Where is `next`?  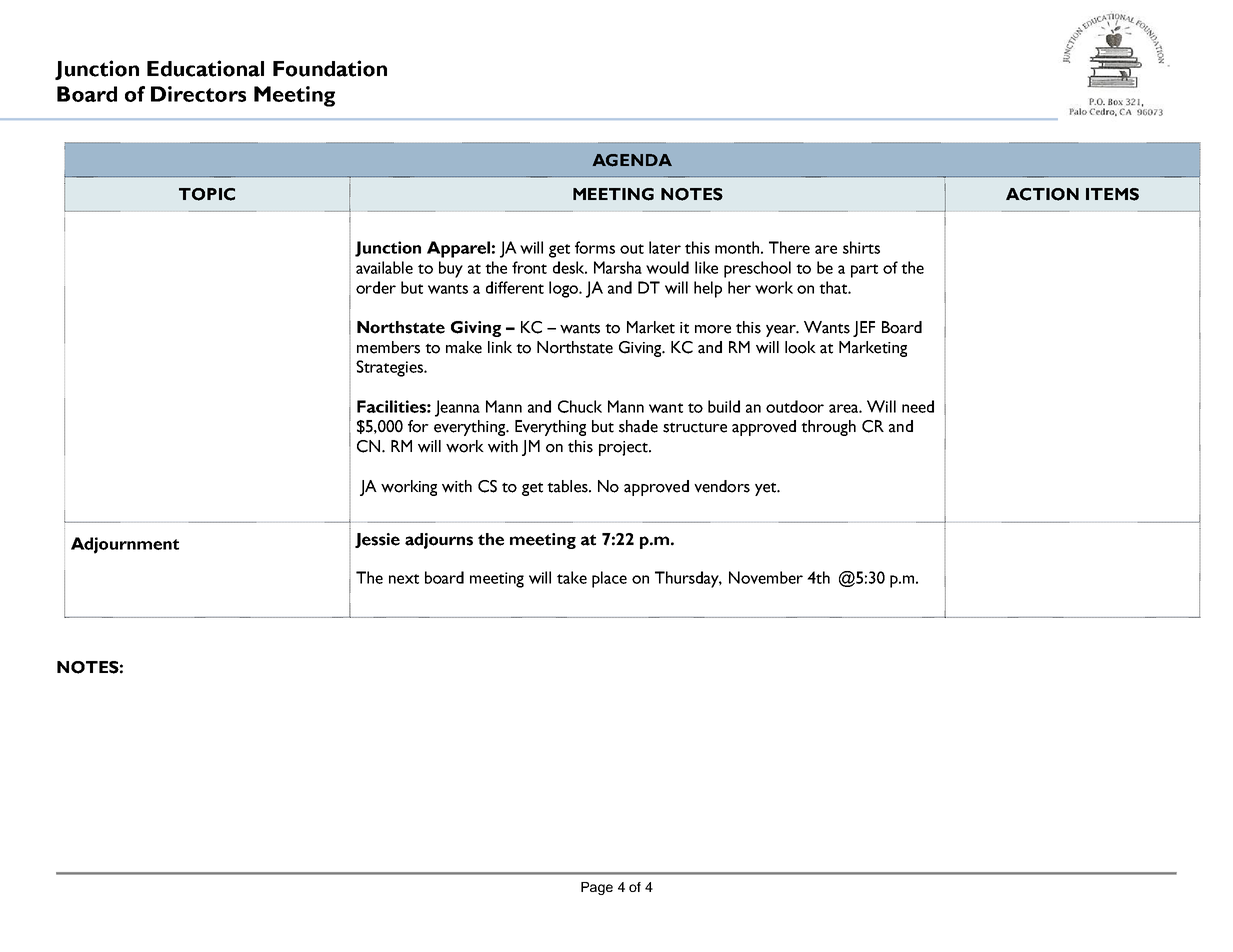
next is located at coordinates (404, 579).
